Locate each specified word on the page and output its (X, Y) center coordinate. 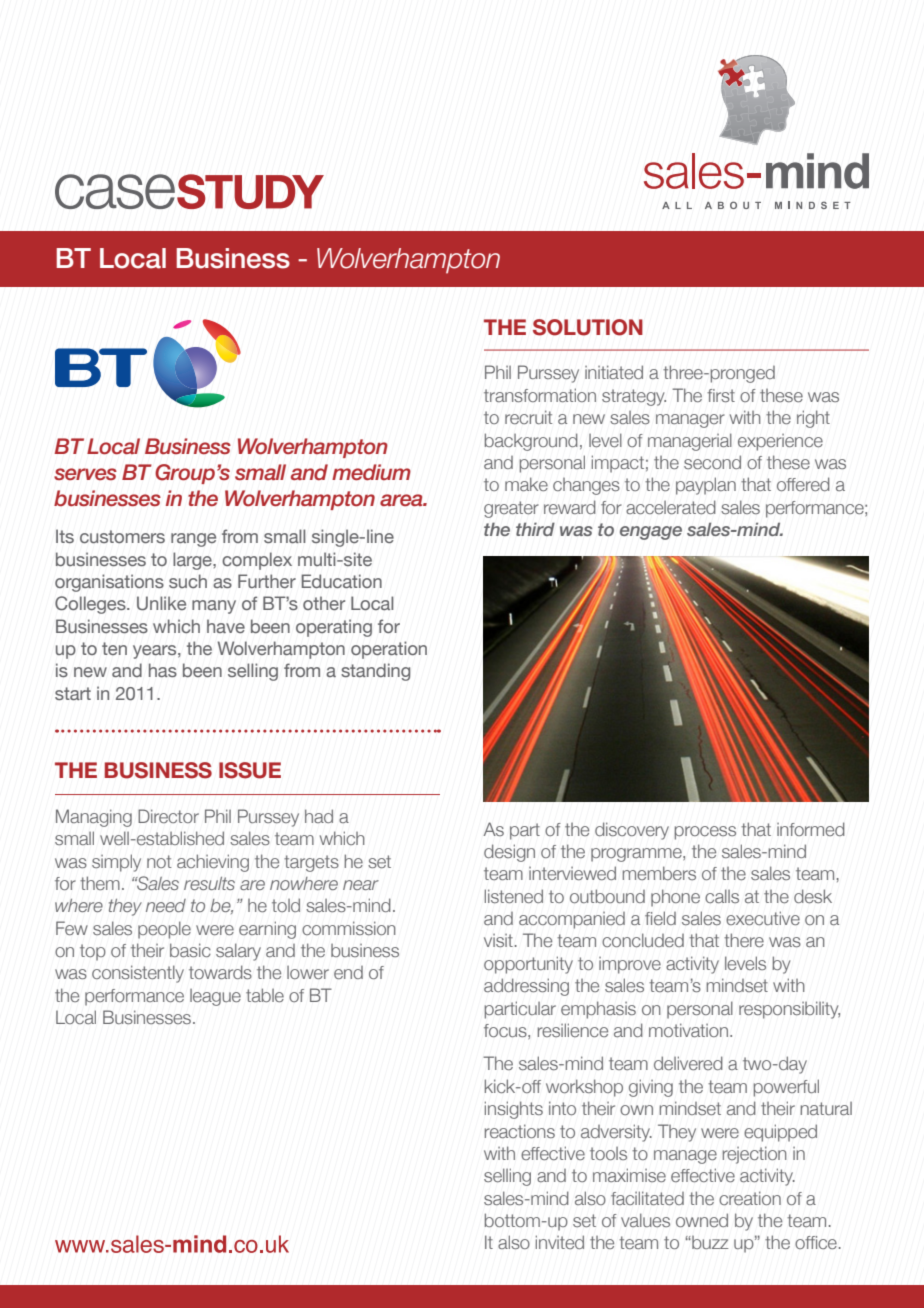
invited (559, 1242)
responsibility (789, 1010)
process (705, 833)
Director (168, 816)
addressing (526, 987)
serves (85, 474)
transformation (540, 395)
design (509, 853)
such (188, 581)
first (721, 396)
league (215, 997)
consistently (138, 974)
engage (651, 533)
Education (341, 581)
